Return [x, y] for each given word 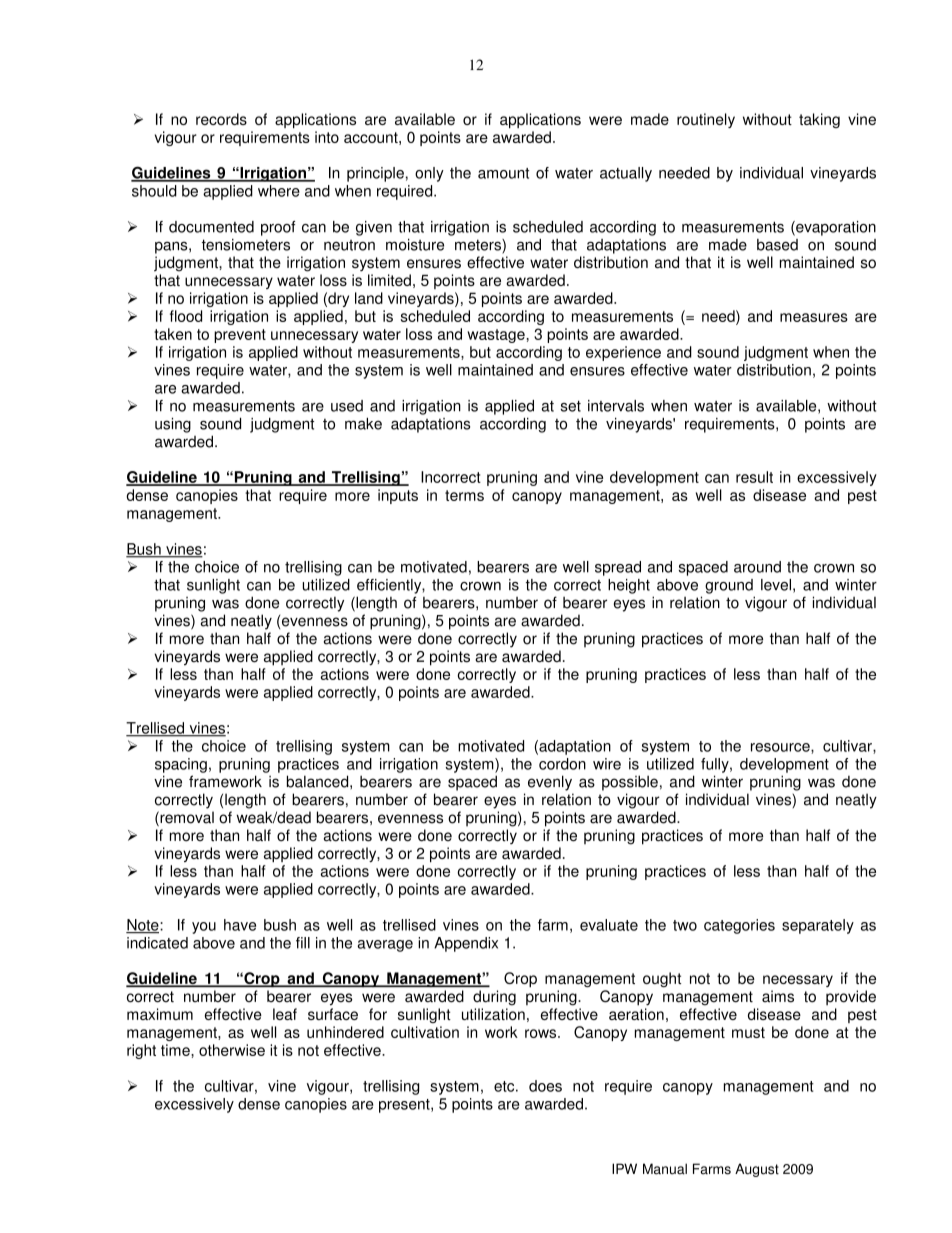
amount [503, 173]
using [173, 425]
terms [464, 495]
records [221, 119]
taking [819, 120]
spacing [181, 765]
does [545, 1086]
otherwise [232, 1050]
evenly [550, 783]
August [757, 1170]
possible [630, 783]
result [754, 477]
